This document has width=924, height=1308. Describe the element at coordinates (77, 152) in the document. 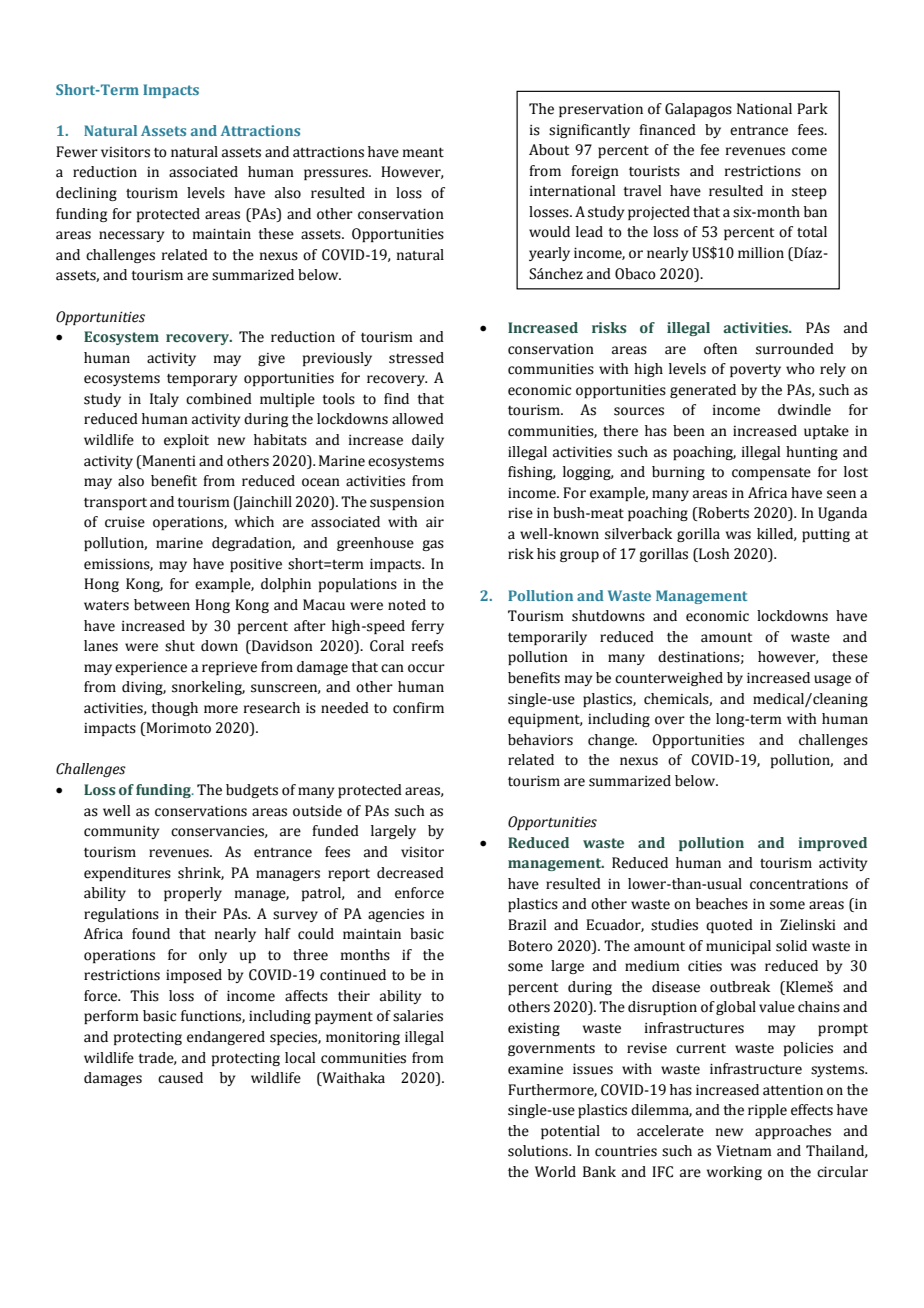

I see `Fewer` at that location.
